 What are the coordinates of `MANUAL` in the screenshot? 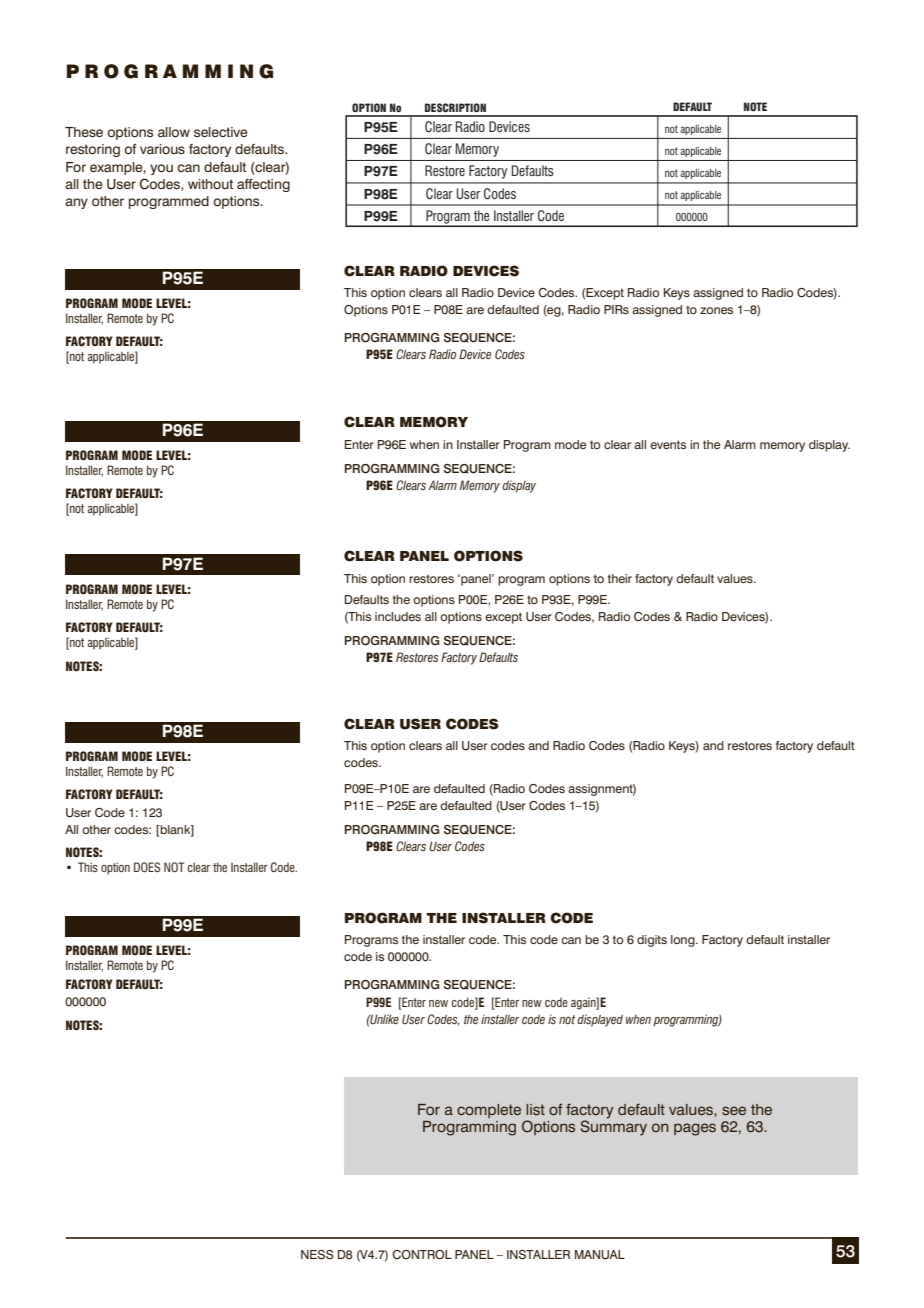 It's located at (600, 1255).
